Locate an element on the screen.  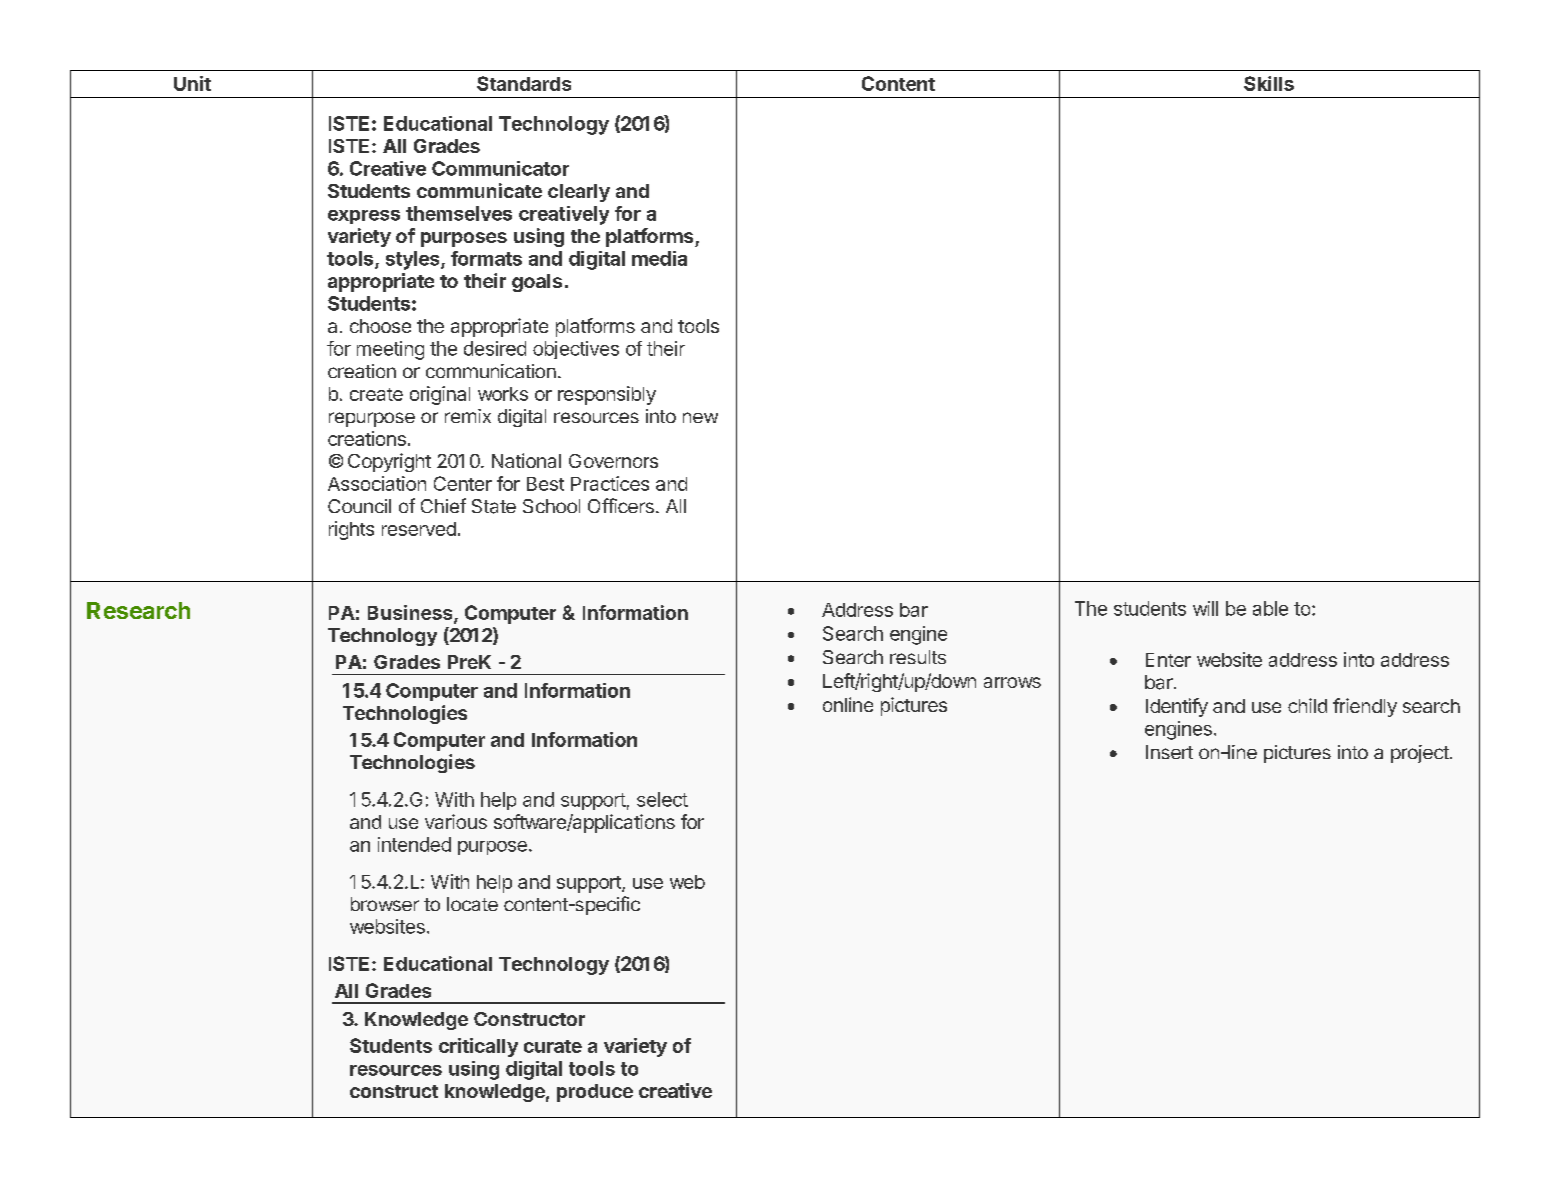
Skills is located at coordinates (1269, 83).
